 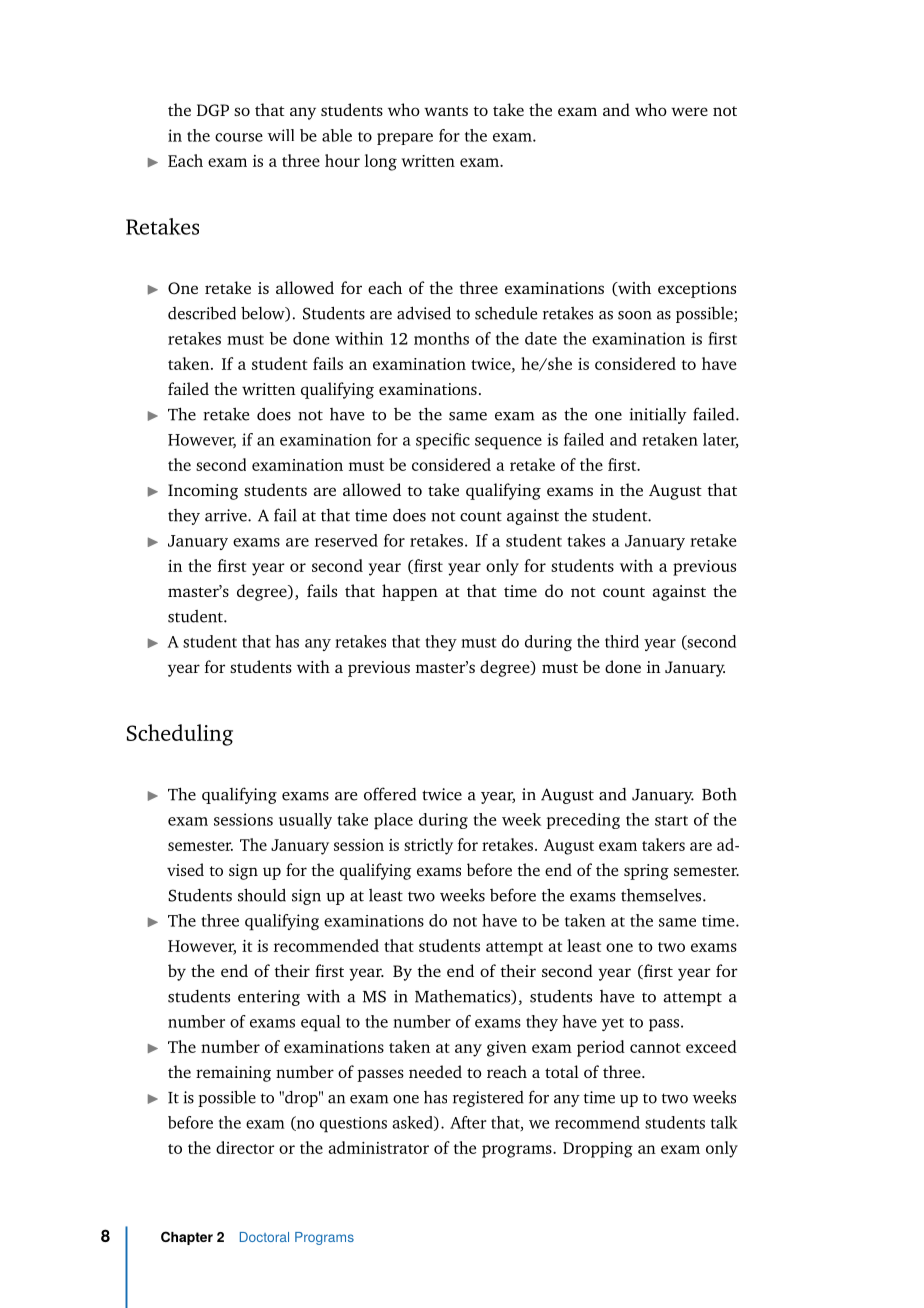 I want to click on Doctoral, so click(x=264, y=1237).
